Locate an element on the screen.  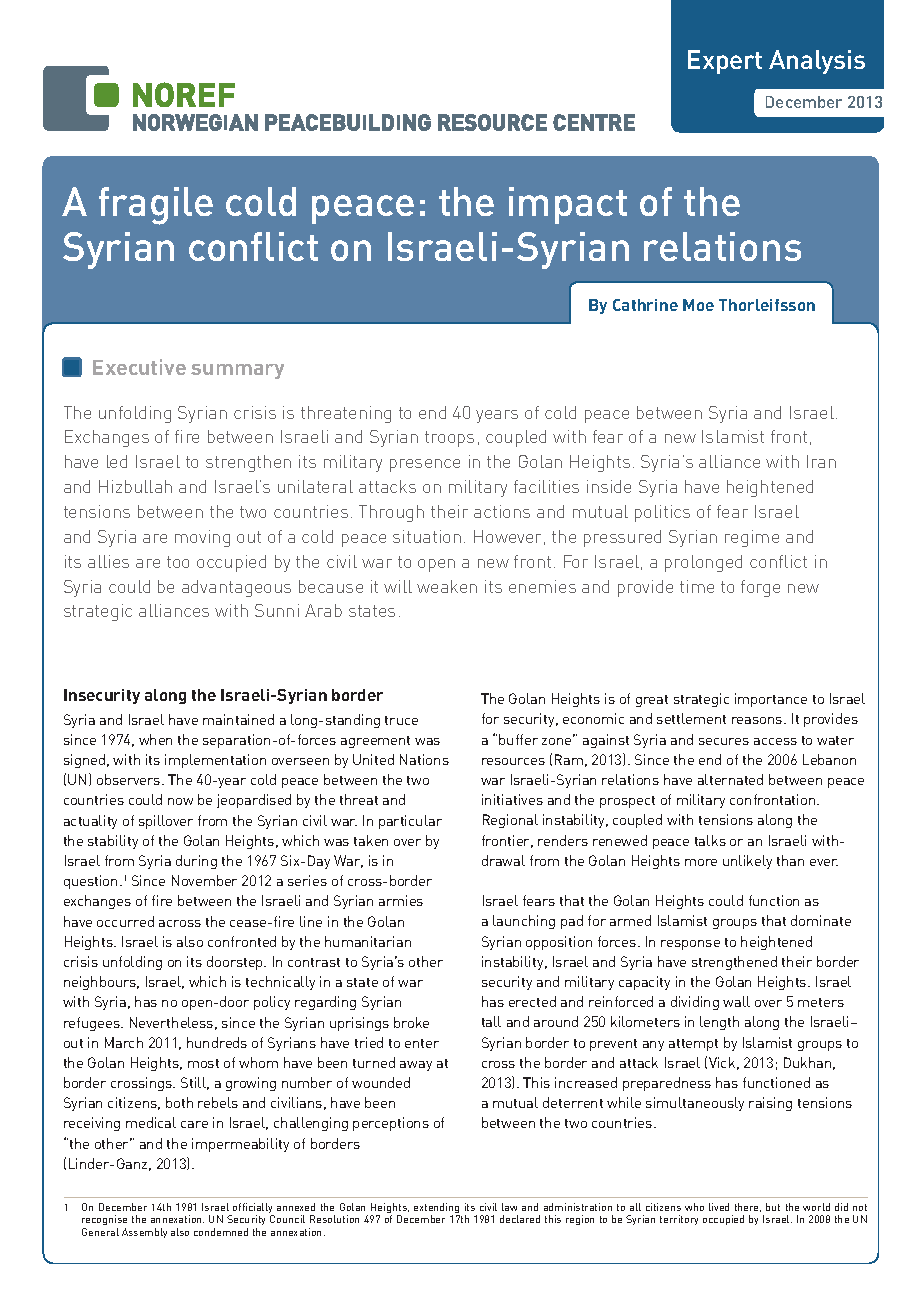
Assembly is located at coordinates (144, 1233).
